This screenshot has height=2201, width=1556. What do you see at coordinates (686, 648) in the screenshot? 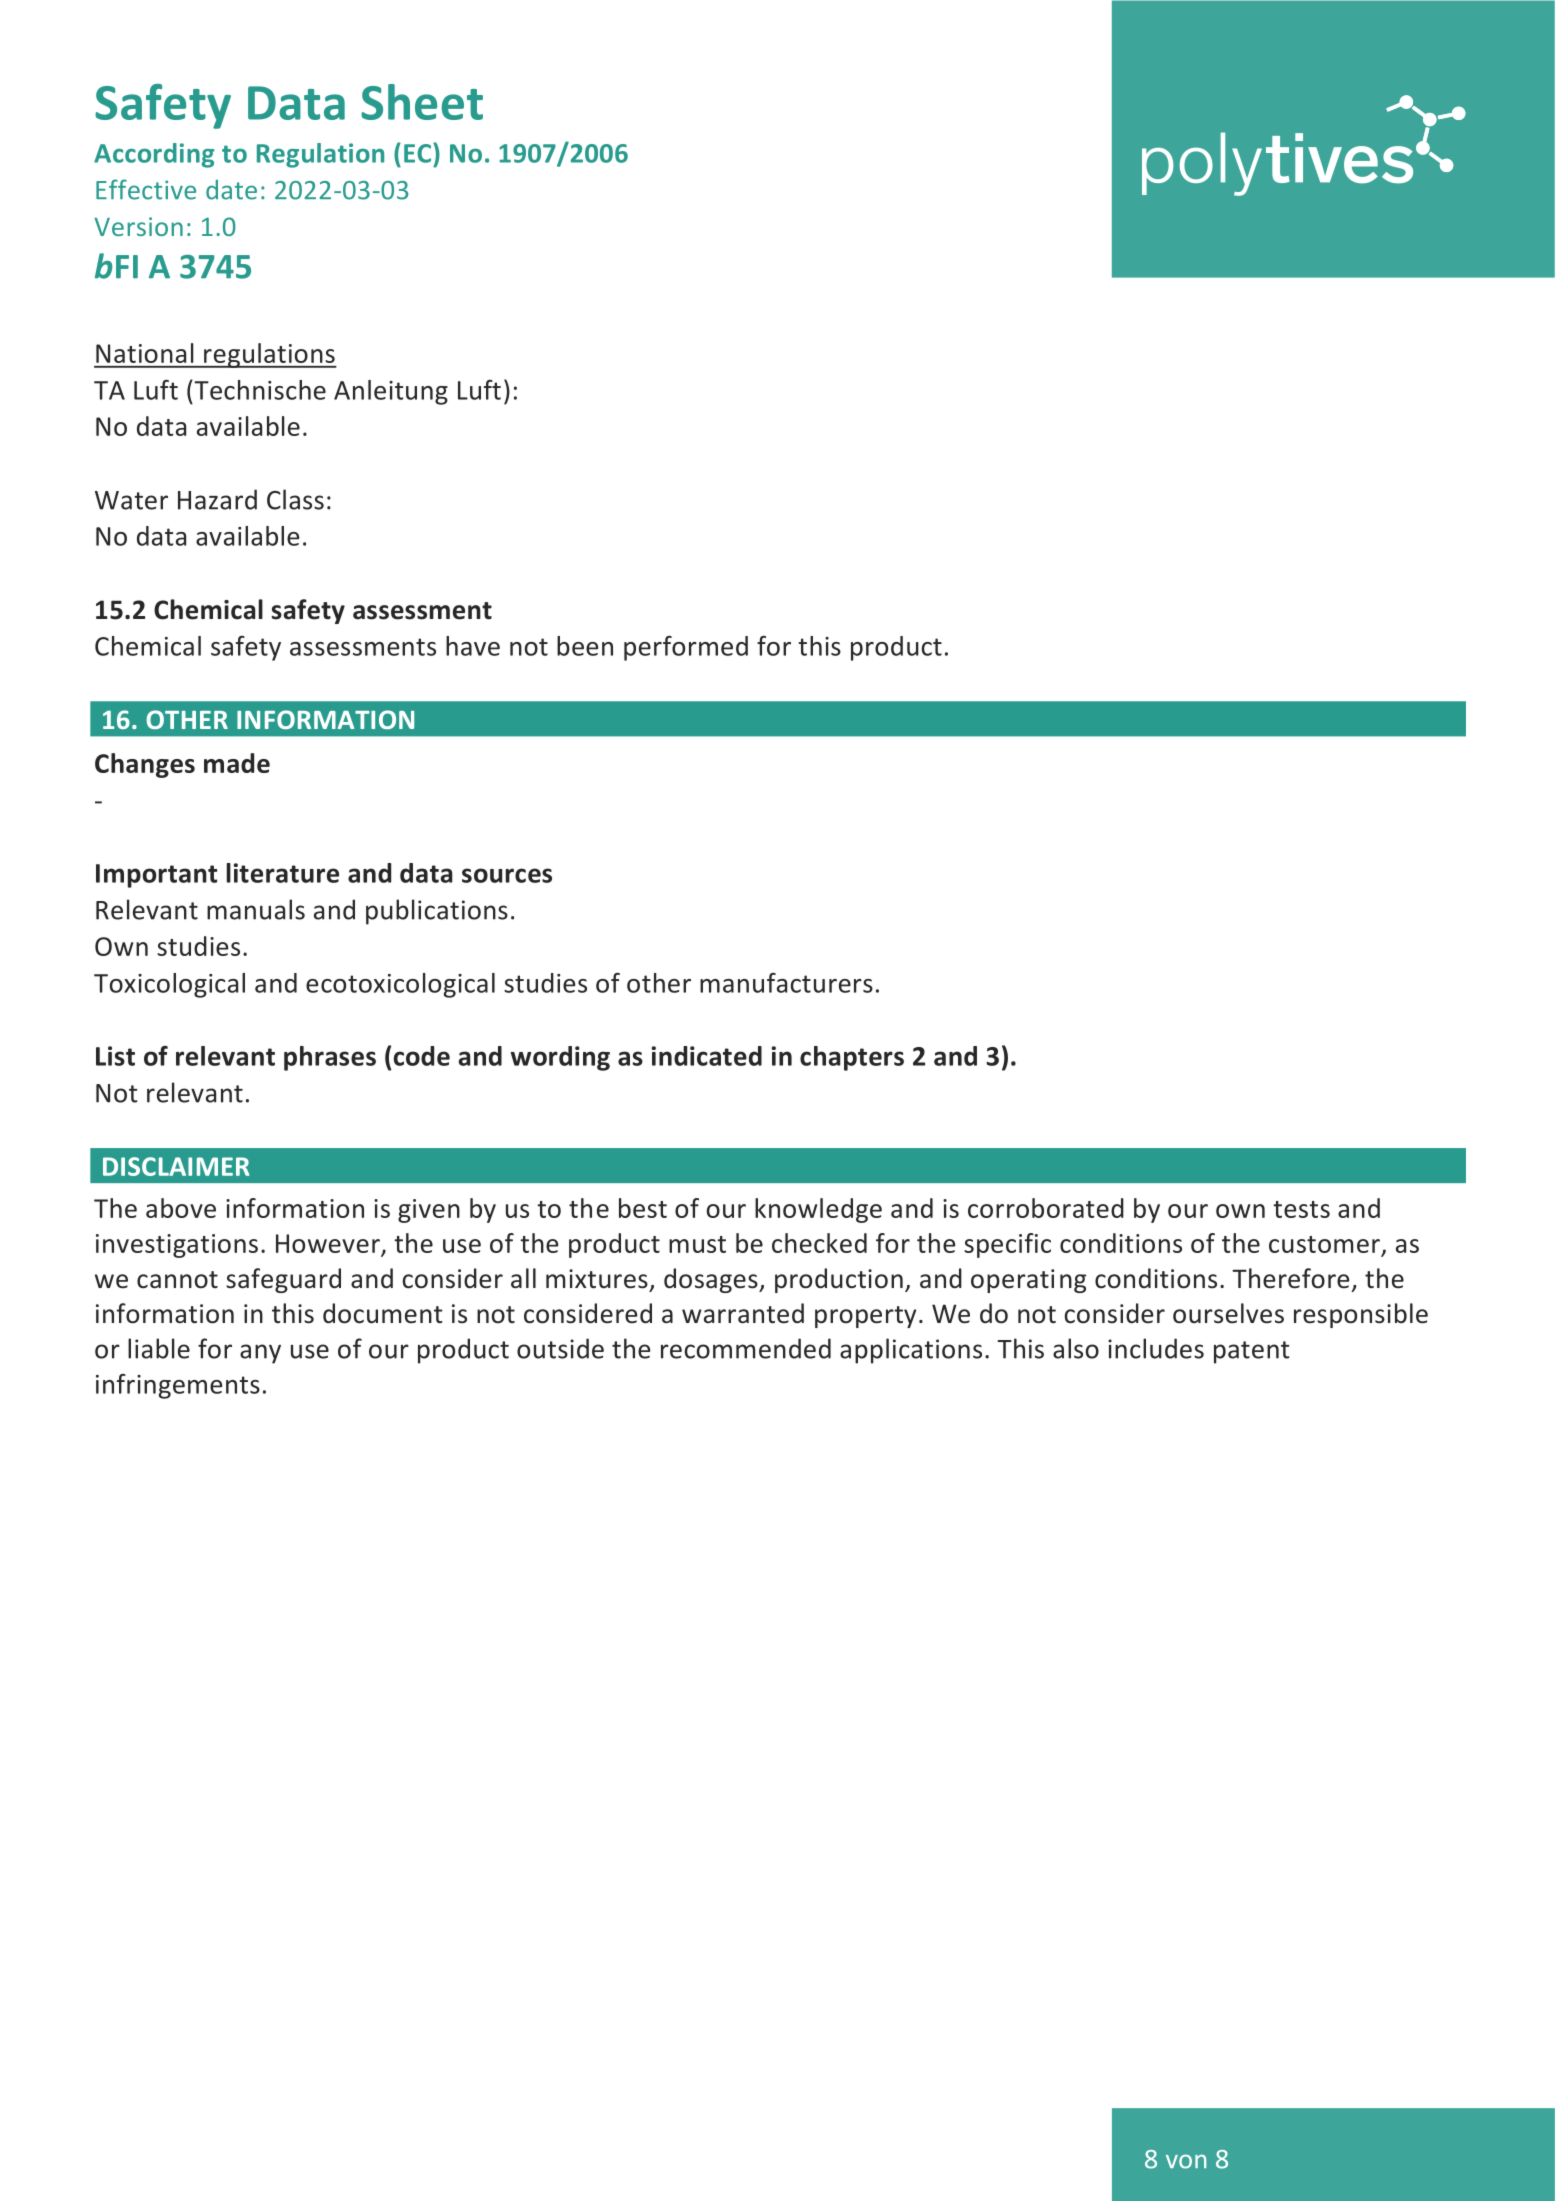
I see `performed` at bounding box center [686, 648].
